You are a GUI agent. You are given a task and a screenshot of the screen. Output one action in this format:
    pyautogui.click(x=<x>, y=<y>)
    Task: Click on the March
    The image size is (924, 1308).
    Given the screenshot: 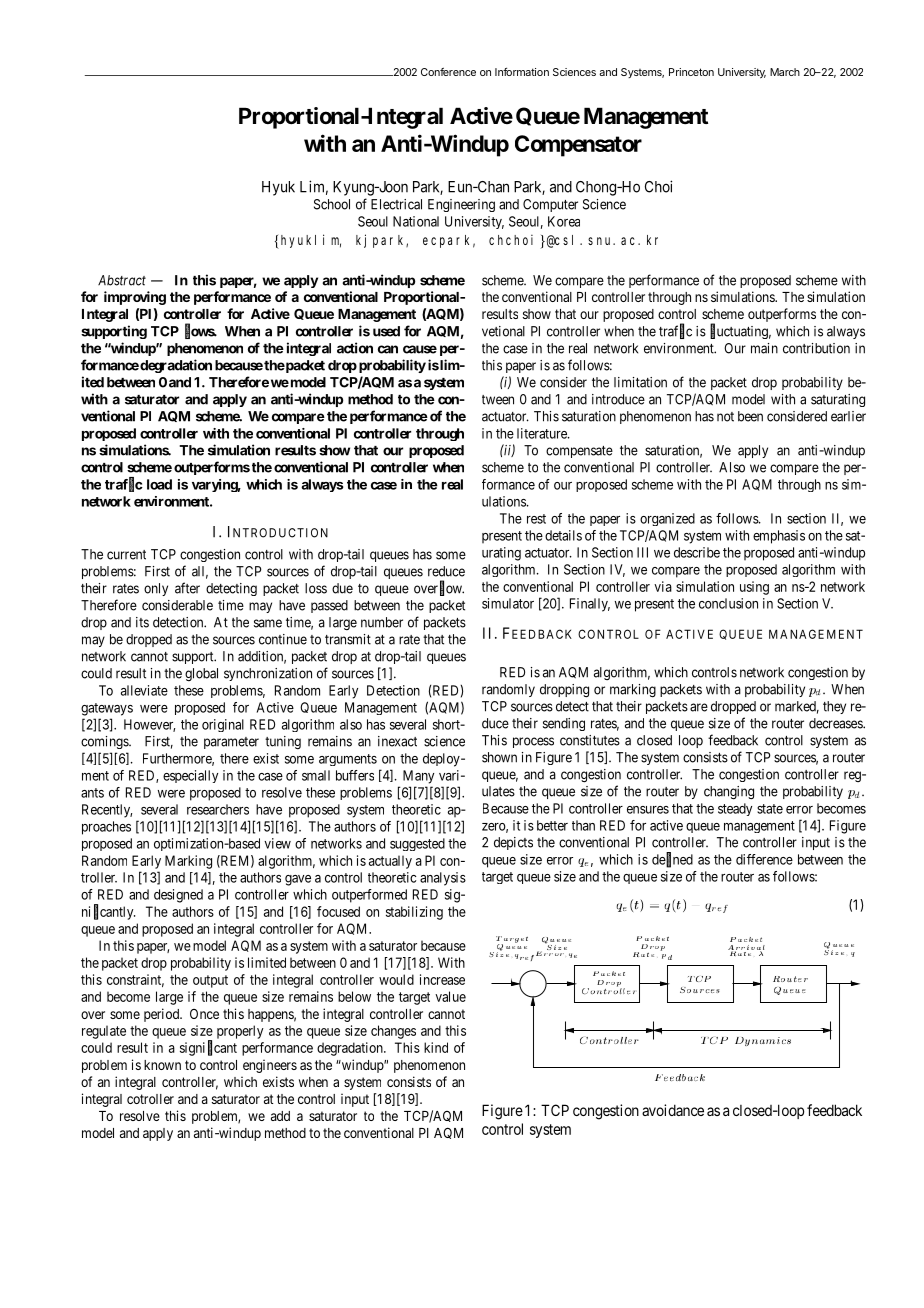 What is the action you would take?
    pyautogui.click(x=785, y=72)
